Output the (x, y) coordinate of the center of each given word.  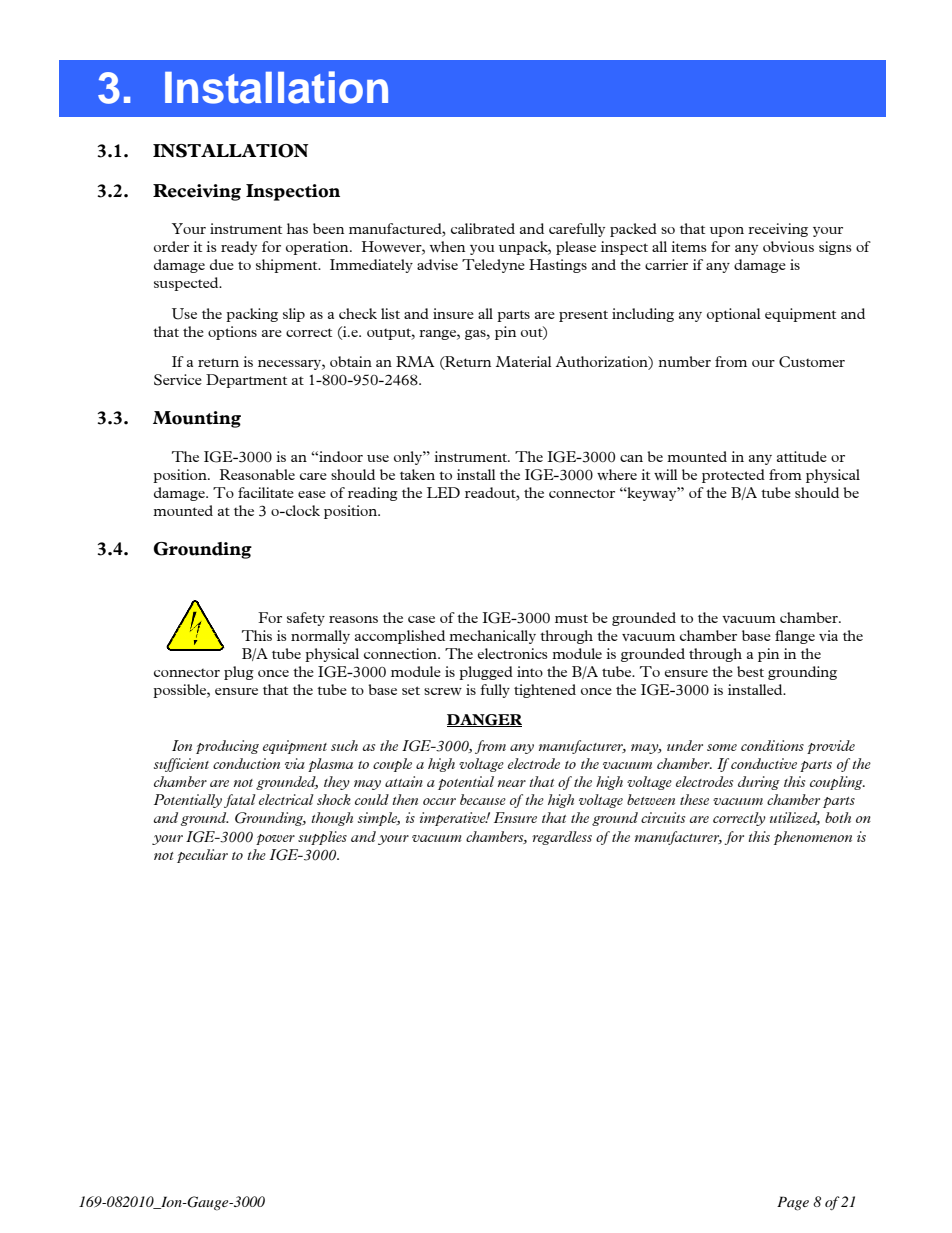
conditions (772, 745)
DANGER (484, 720)
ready (239, 248)
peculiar (202, 856)
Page (793, 1203)
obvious (788, 246)
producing (227, 747)
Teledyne (493, 266)
